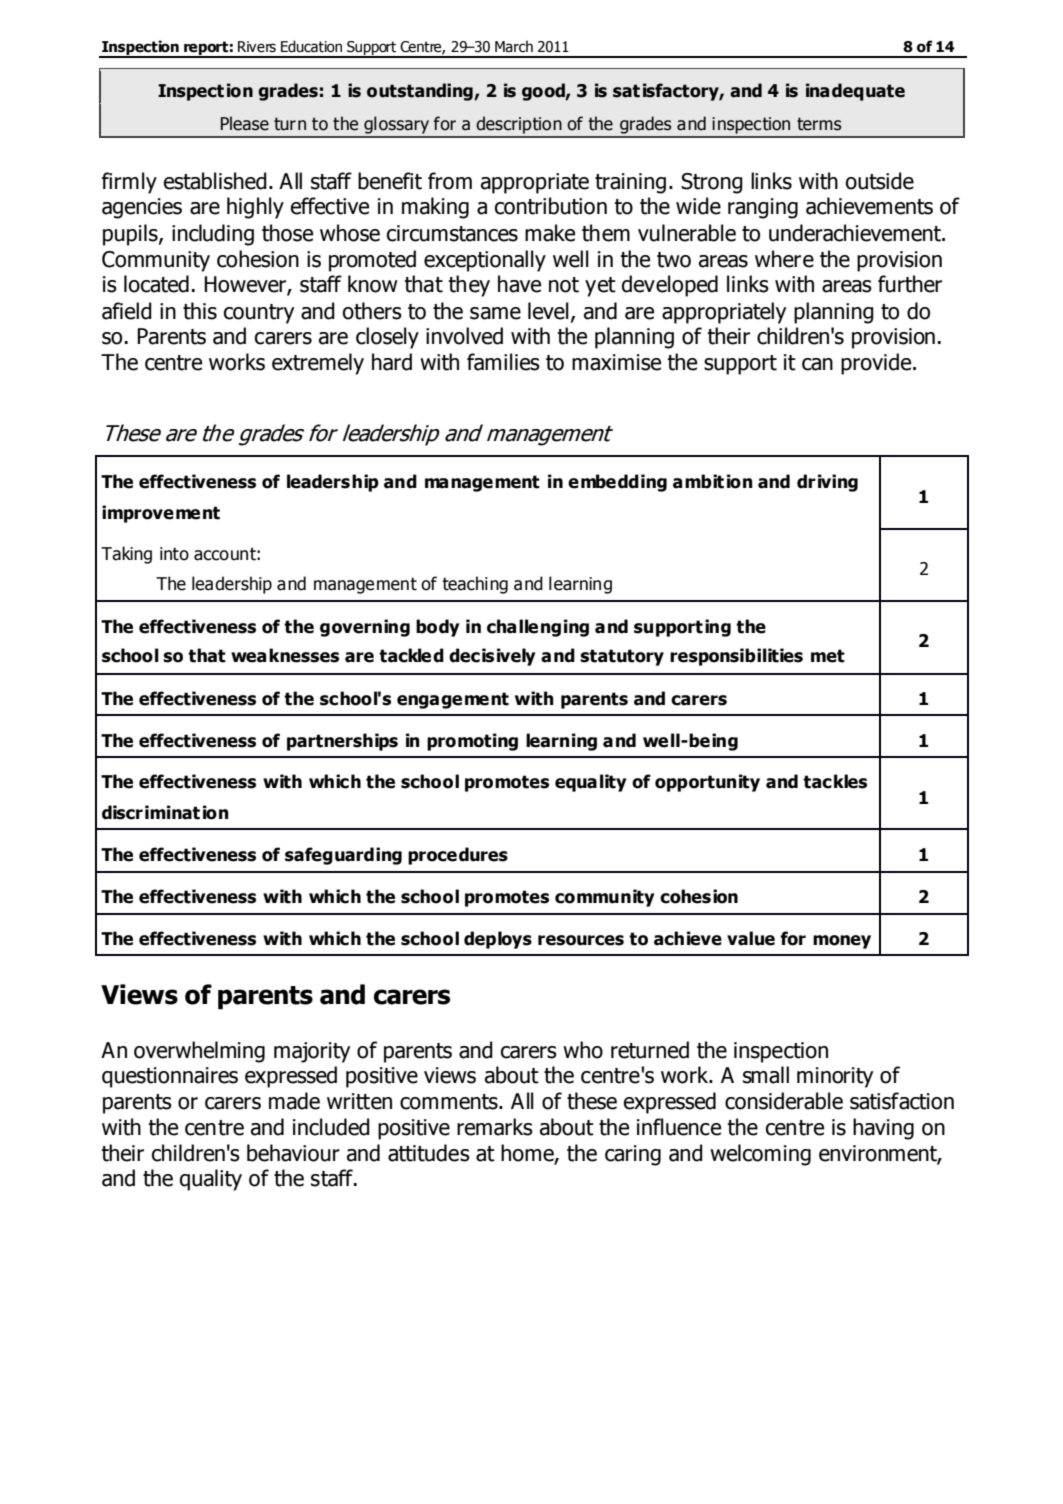 Image resolution: width=1063 pixels, height=1504 pixels. What do you see at coordinates (503, 362) in the document?
I see `families` at bounding box center [503, 362].
